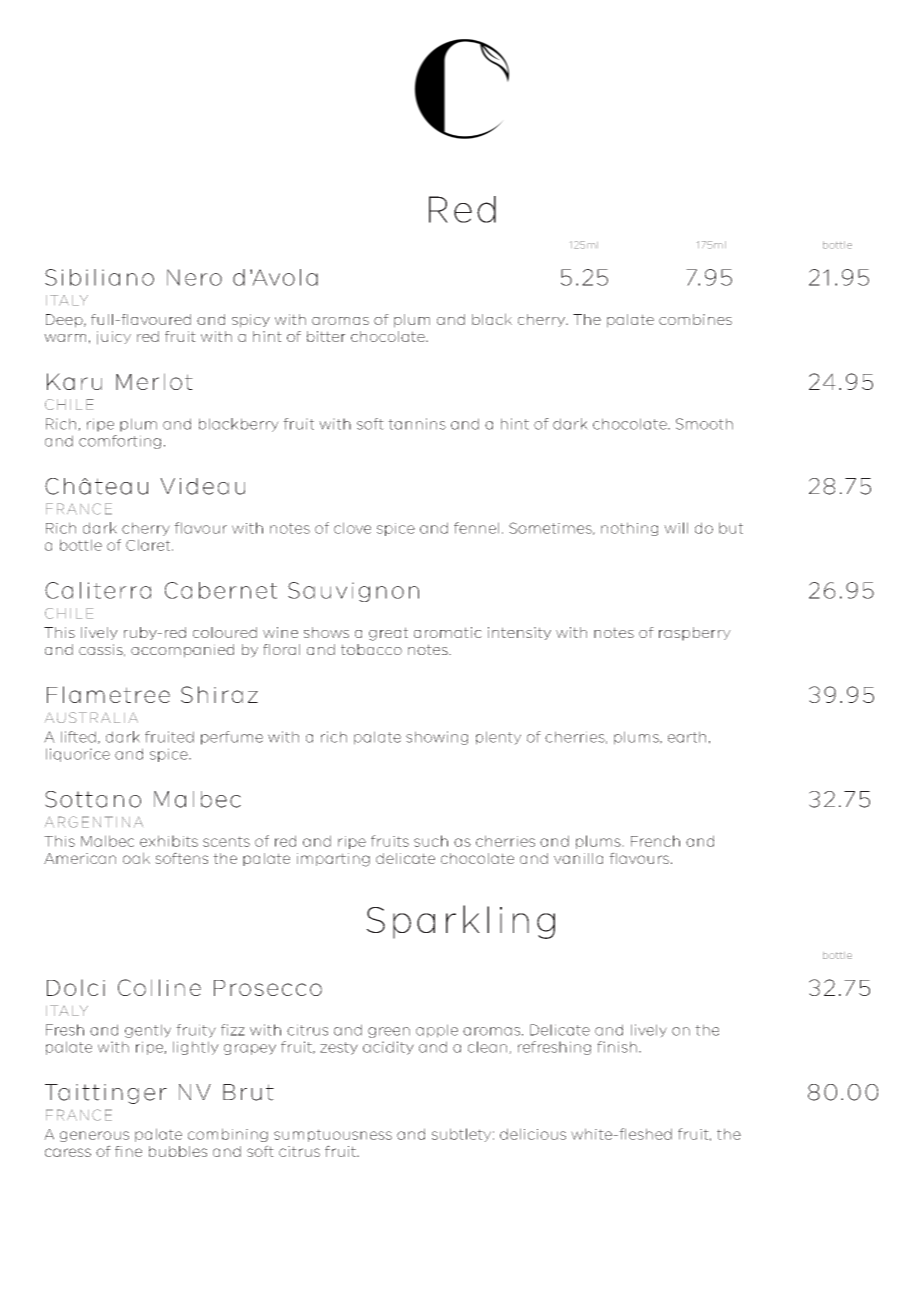  Describe the element at coordinates (128, 1151) in the page. I see `fine` at that location.
